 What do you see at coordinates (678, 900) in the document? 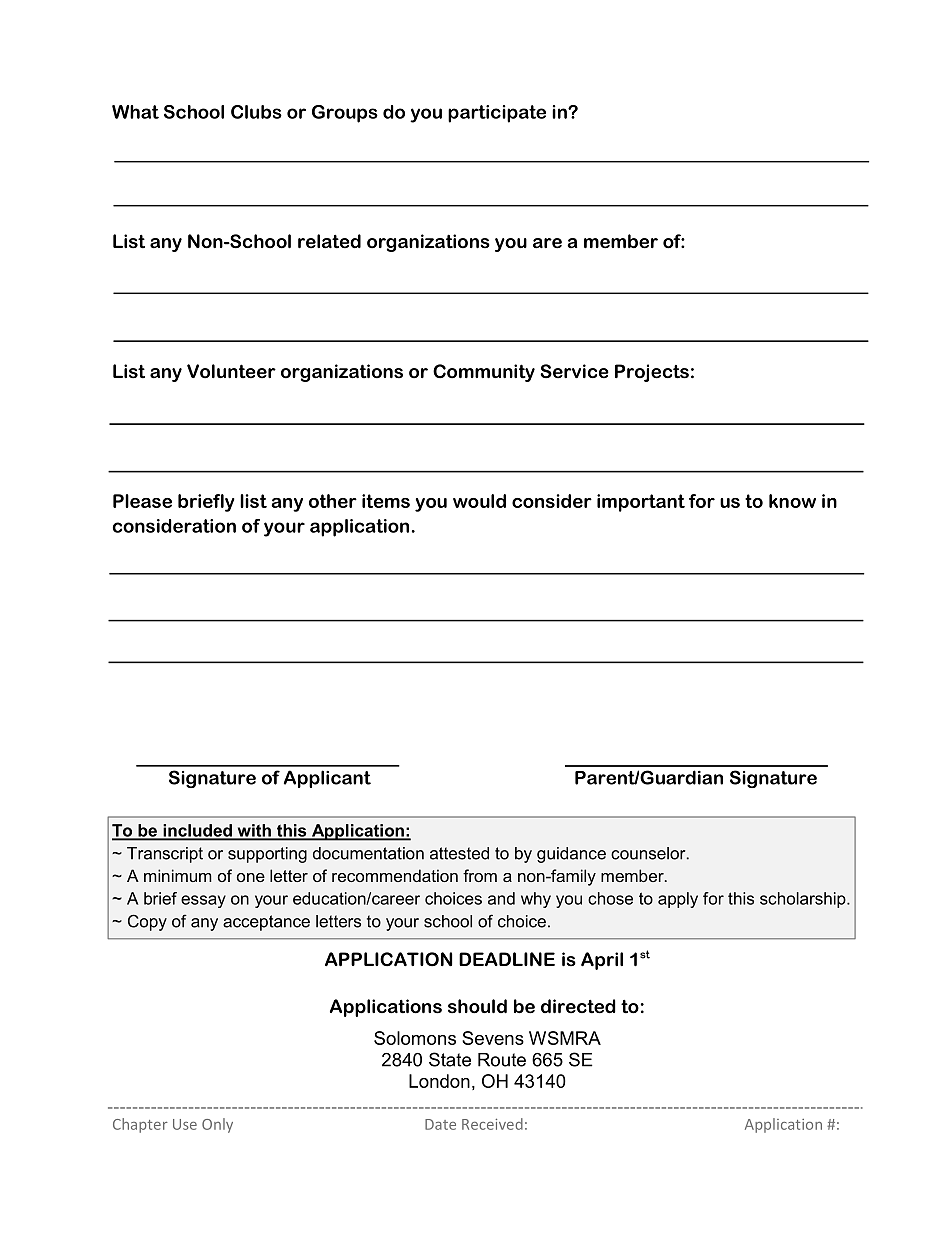
I see `apply` at bounding box center [678, 900].
